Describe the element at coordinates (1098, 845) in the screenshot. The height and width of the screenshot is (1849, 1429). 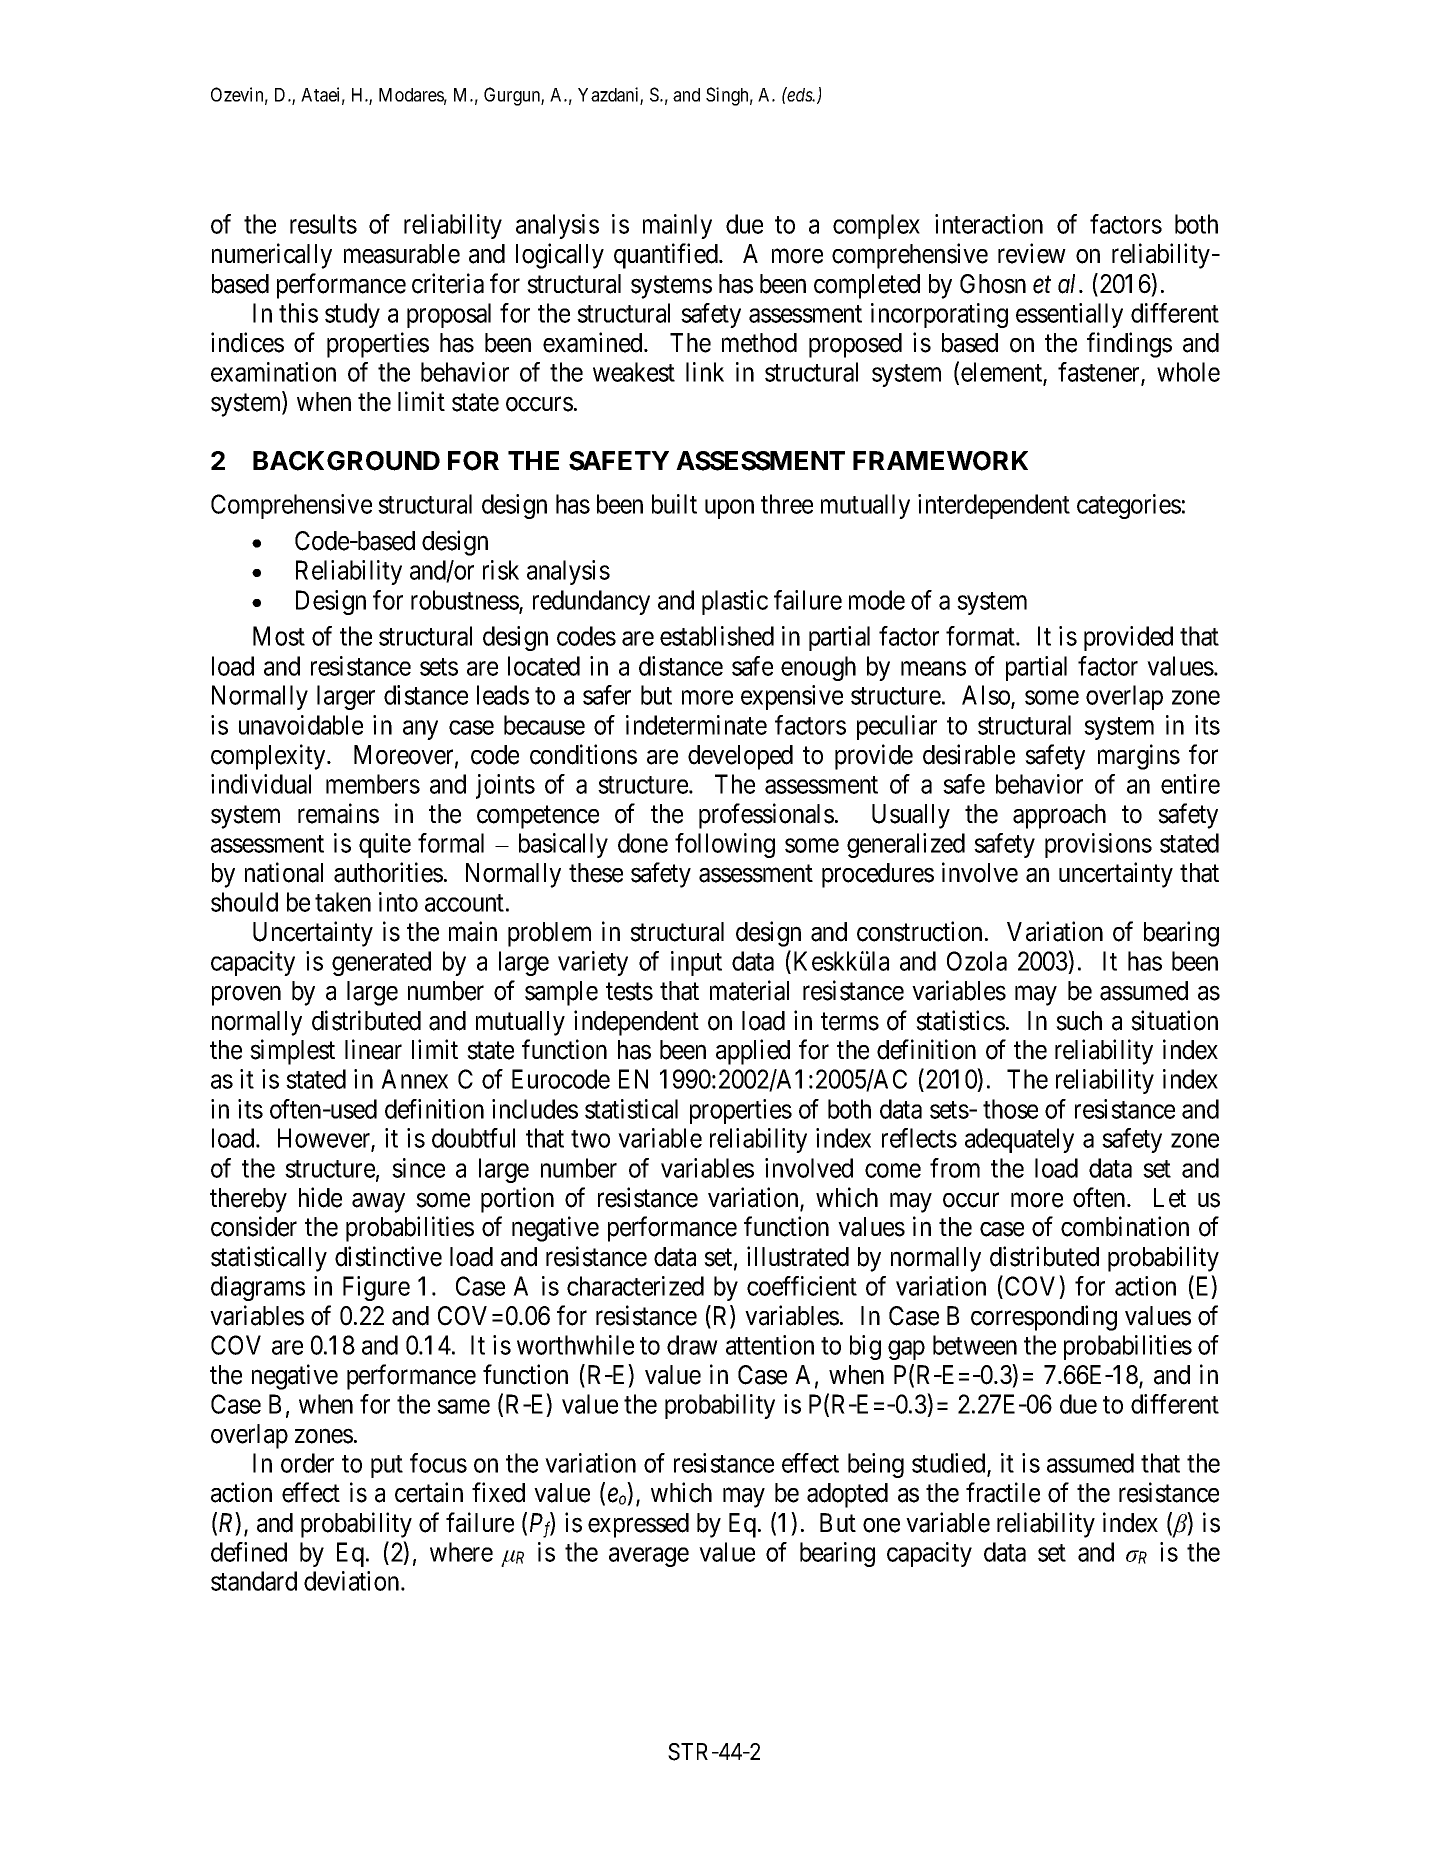
I see `provisions` at that location.
